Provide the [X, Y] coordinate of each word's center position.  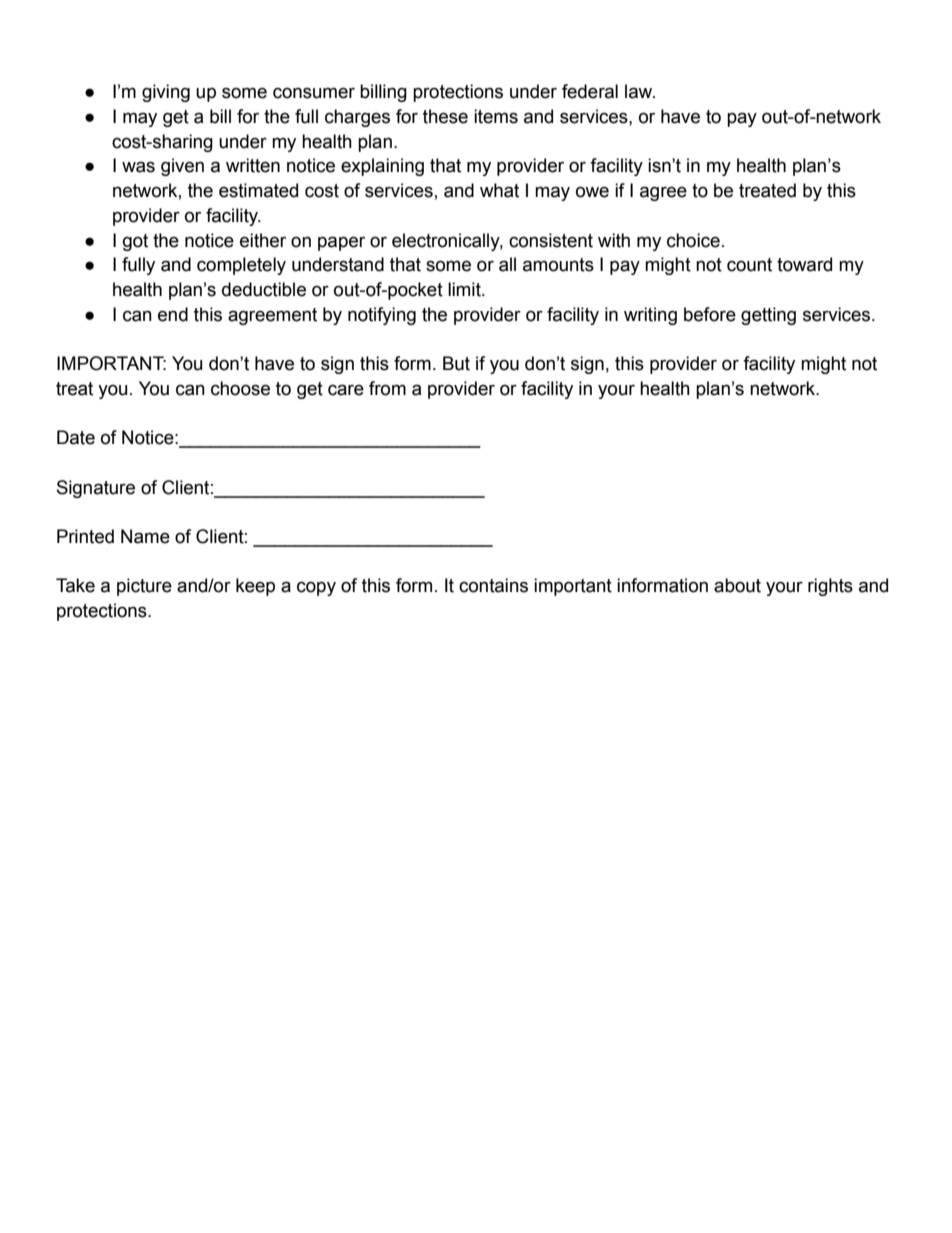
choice [693, 240]
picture [144, 587]
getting [768, 316]
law [640, 91]
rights [830, 587]
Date [76, 437]
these [445, 116]
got [135, 242]
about [737, 585]
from [387, 388]
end [173, 314]
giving [166, 93]
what [499, 190]
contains [493, 585]
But [456, 363]
